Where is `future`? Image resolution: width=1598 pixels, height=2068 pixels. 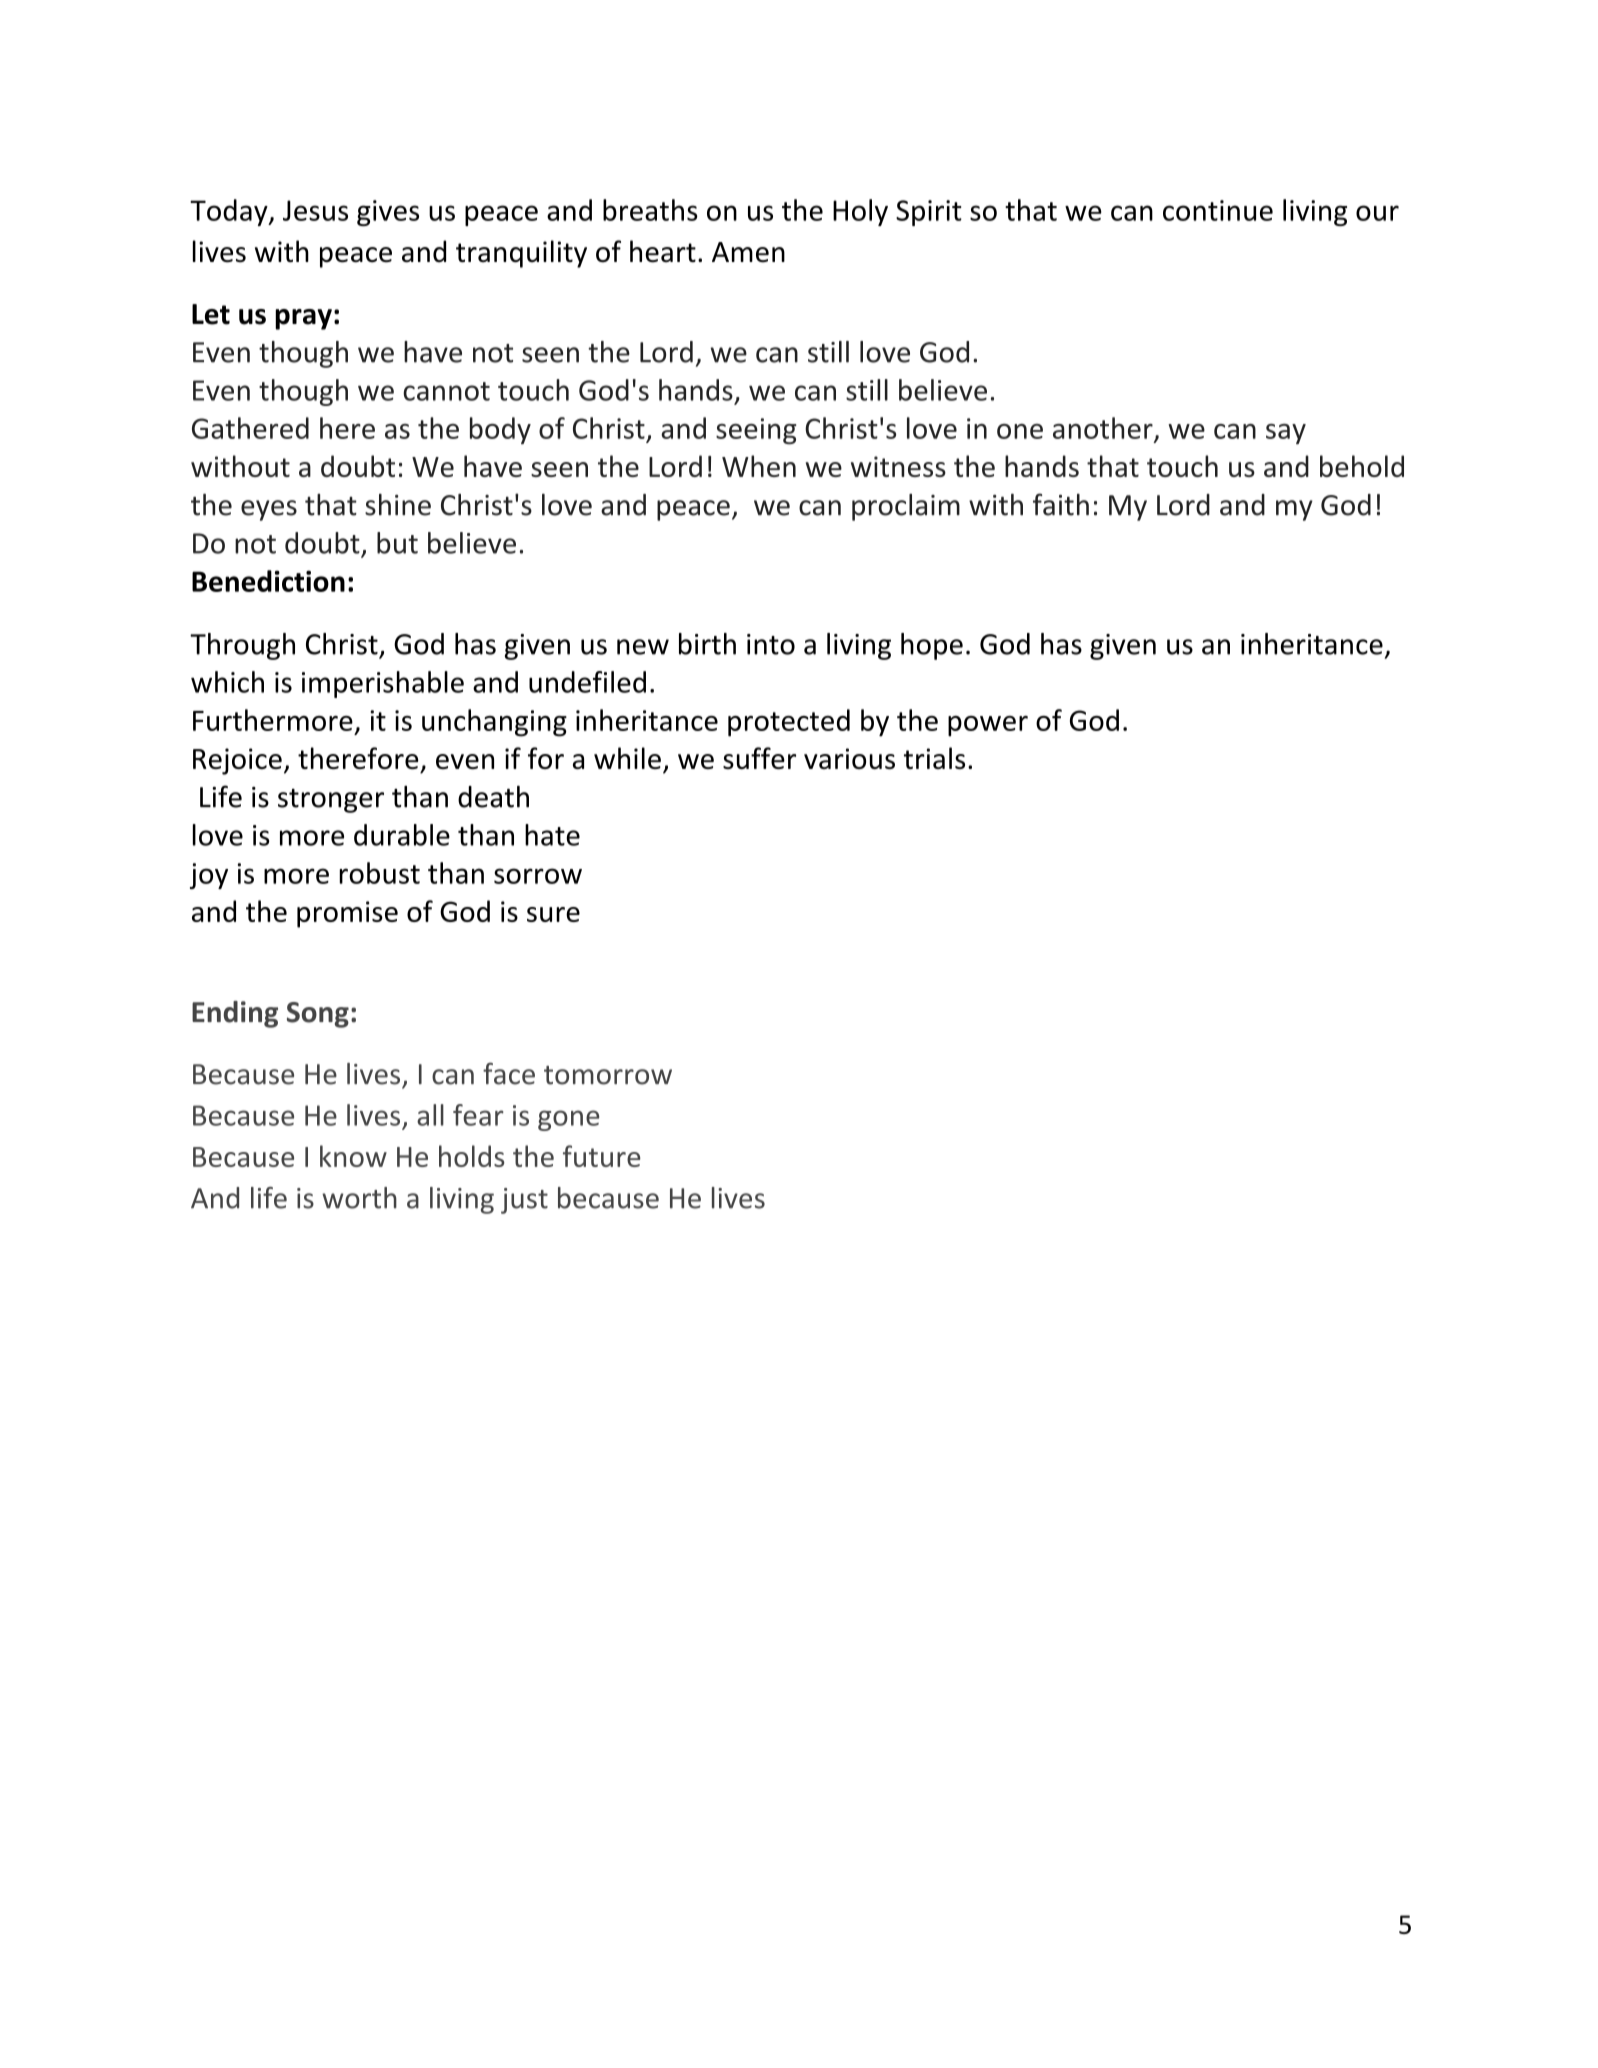
future is located at coordinates (602, 1156).
